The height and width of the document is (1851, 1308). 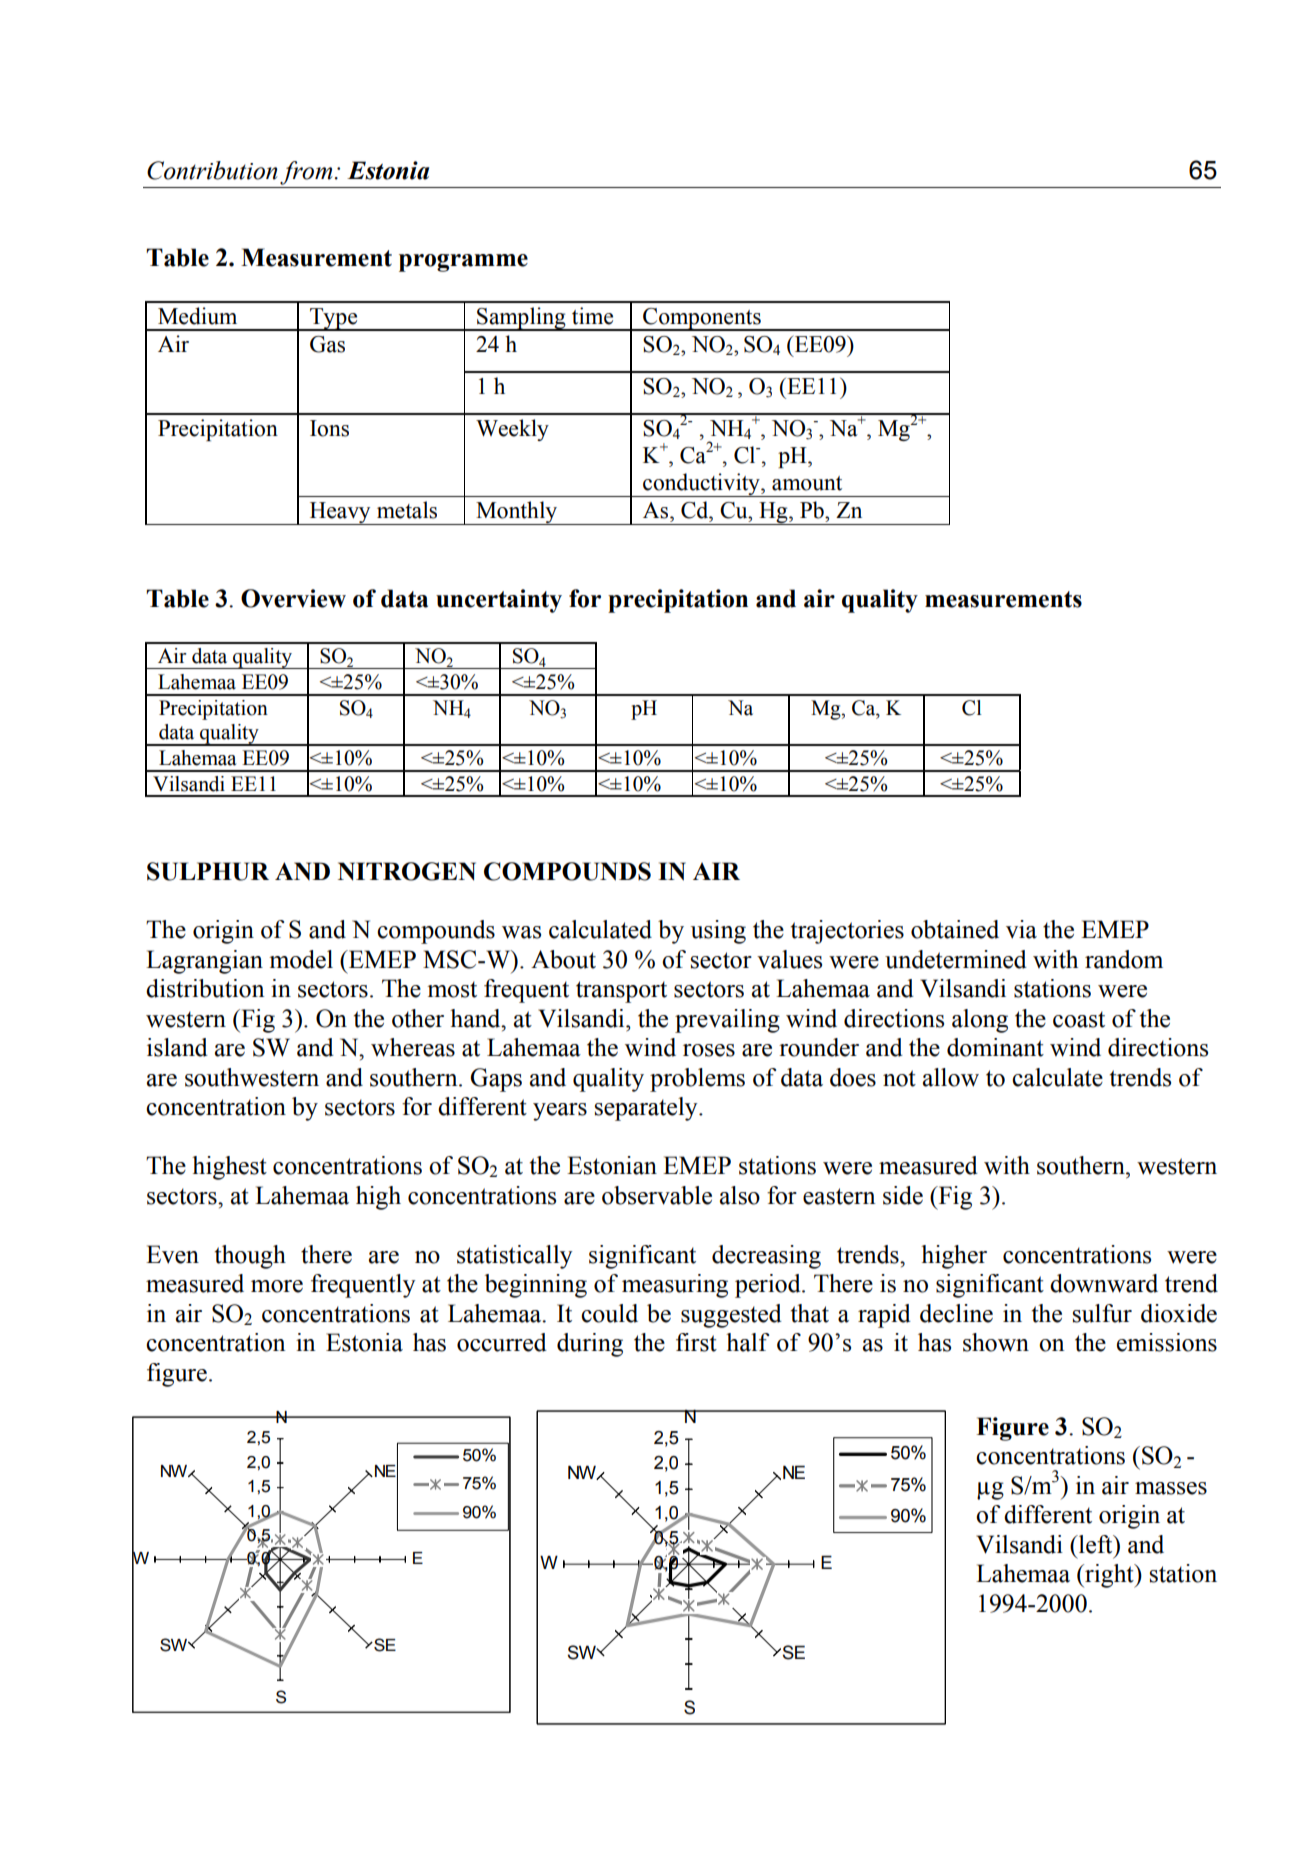 I want to click on Components, so click(x=702, y=319).
